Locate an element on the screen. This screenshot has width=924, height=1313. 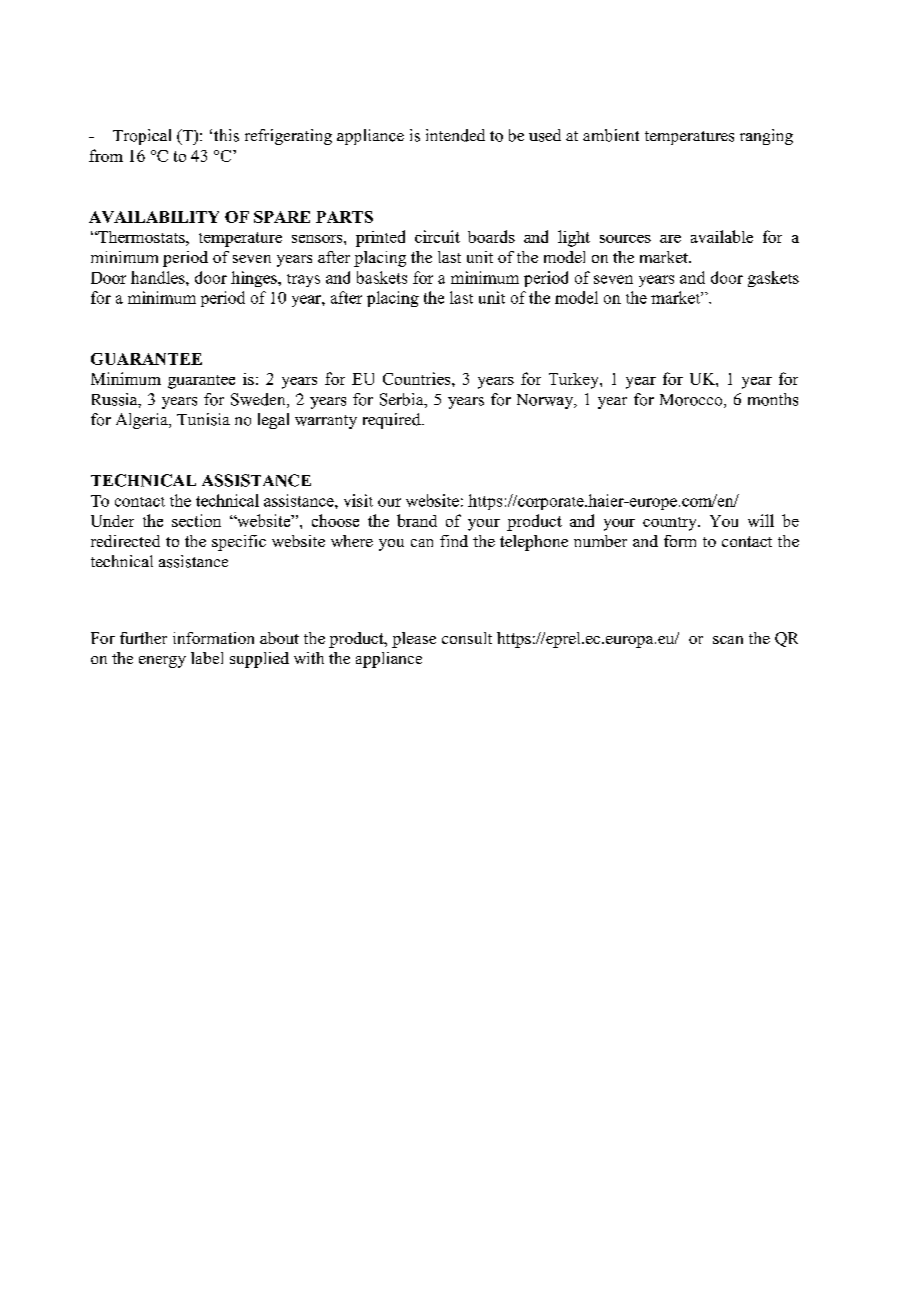
visit is located at coordinates (358, 500).
